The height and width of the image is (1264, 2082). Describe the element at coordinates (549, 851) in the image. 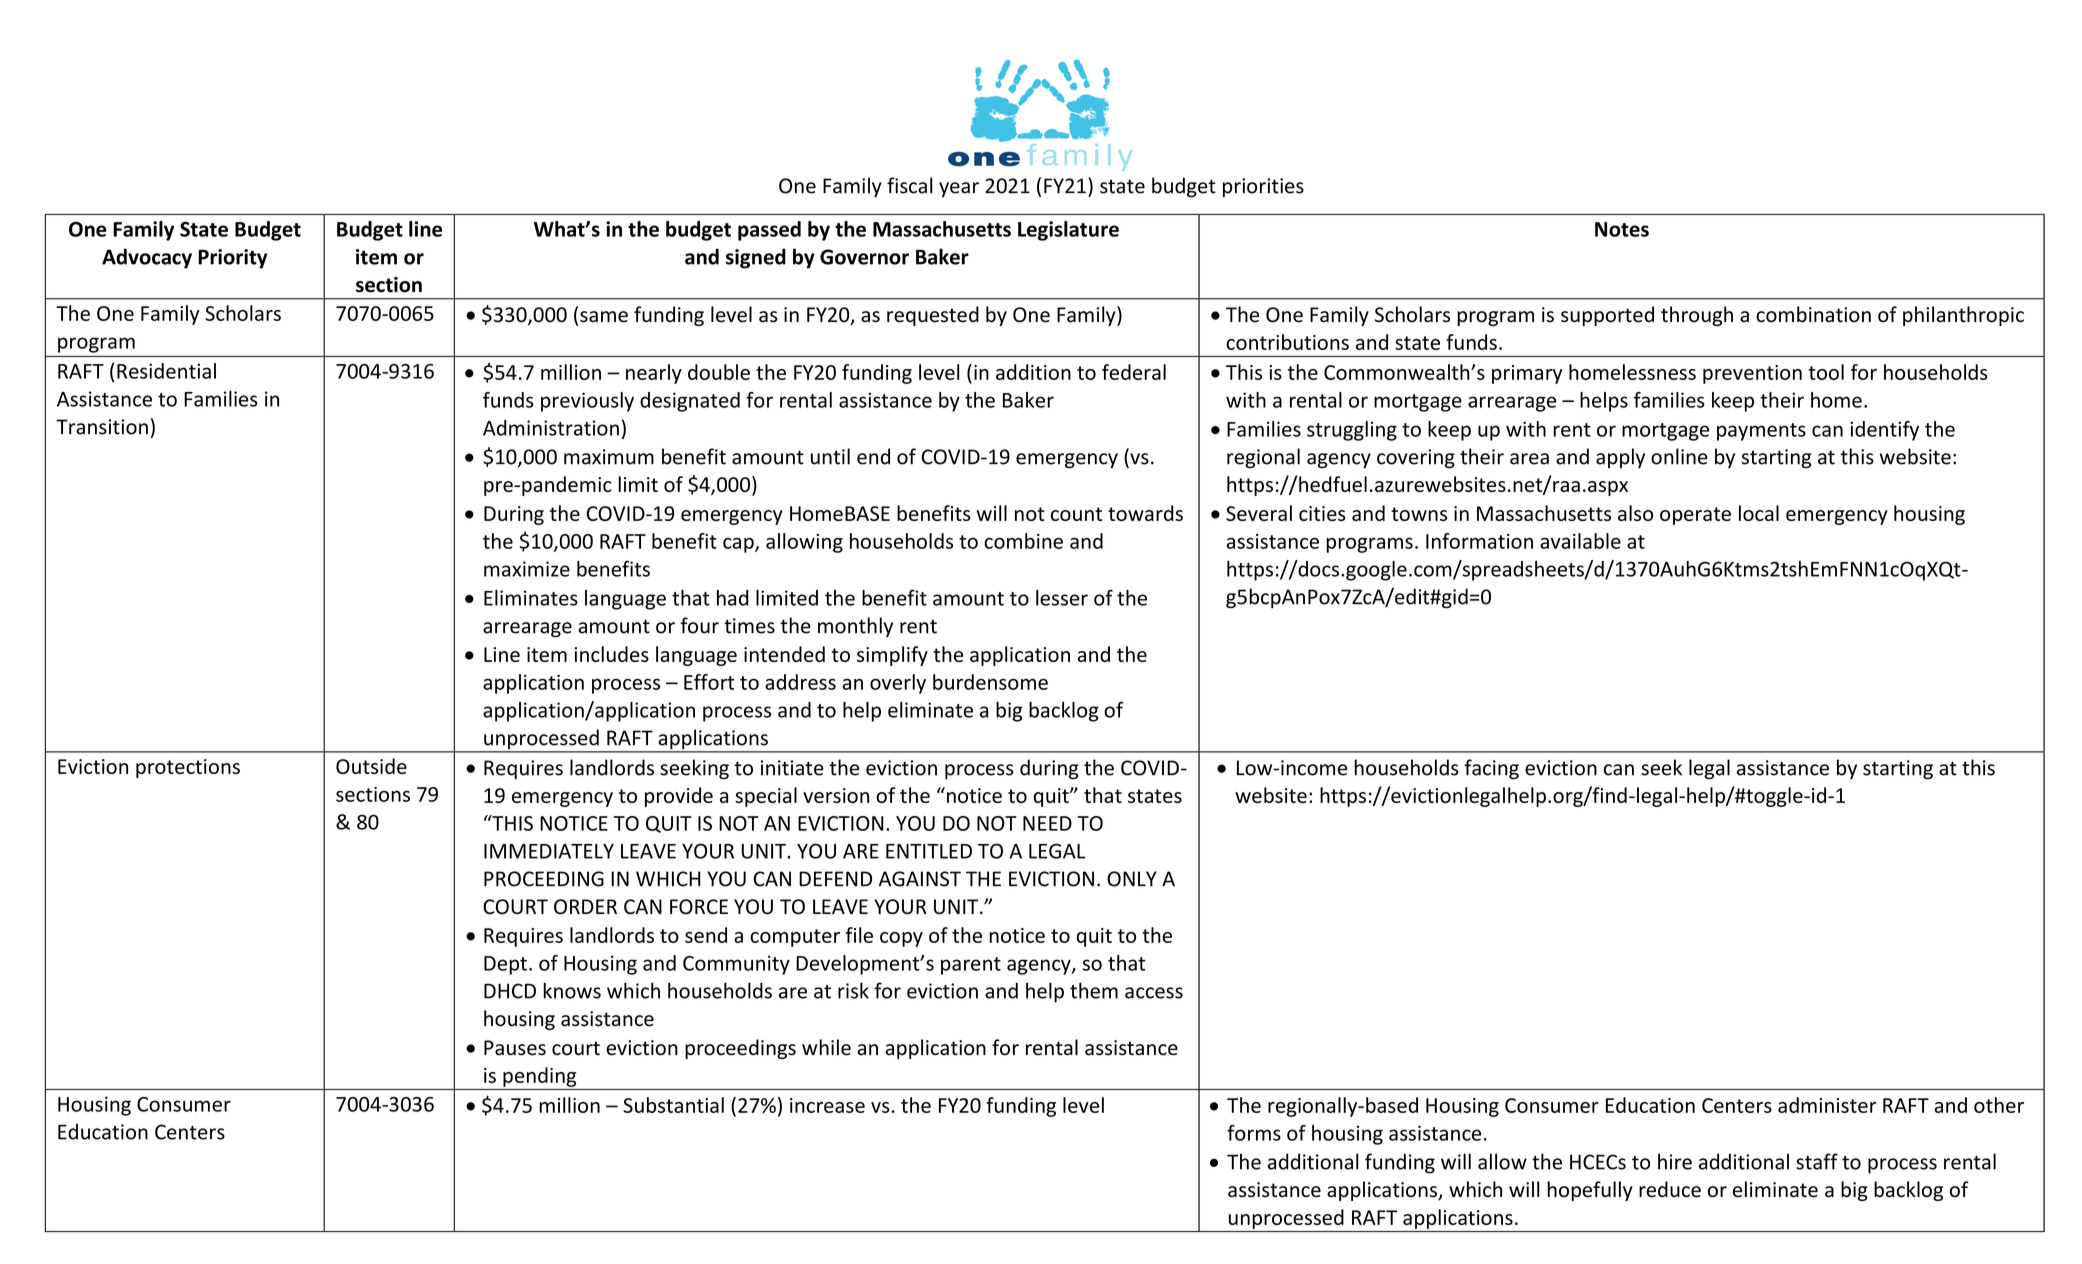

I see `IMMEDIATELY` at that location.
